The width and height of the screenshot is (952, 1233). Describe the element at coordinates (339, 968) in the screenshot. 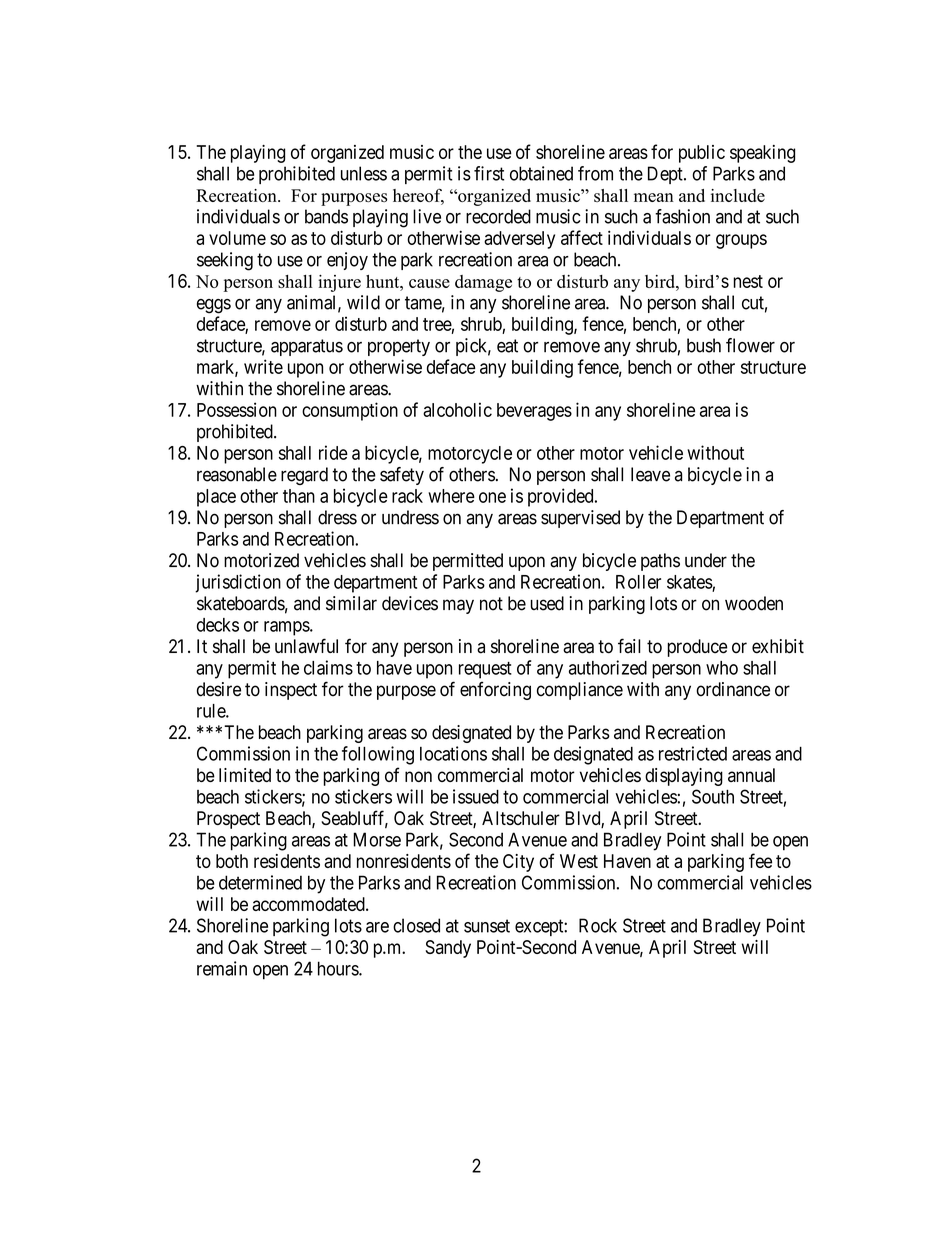

I see `hours` at that location.
